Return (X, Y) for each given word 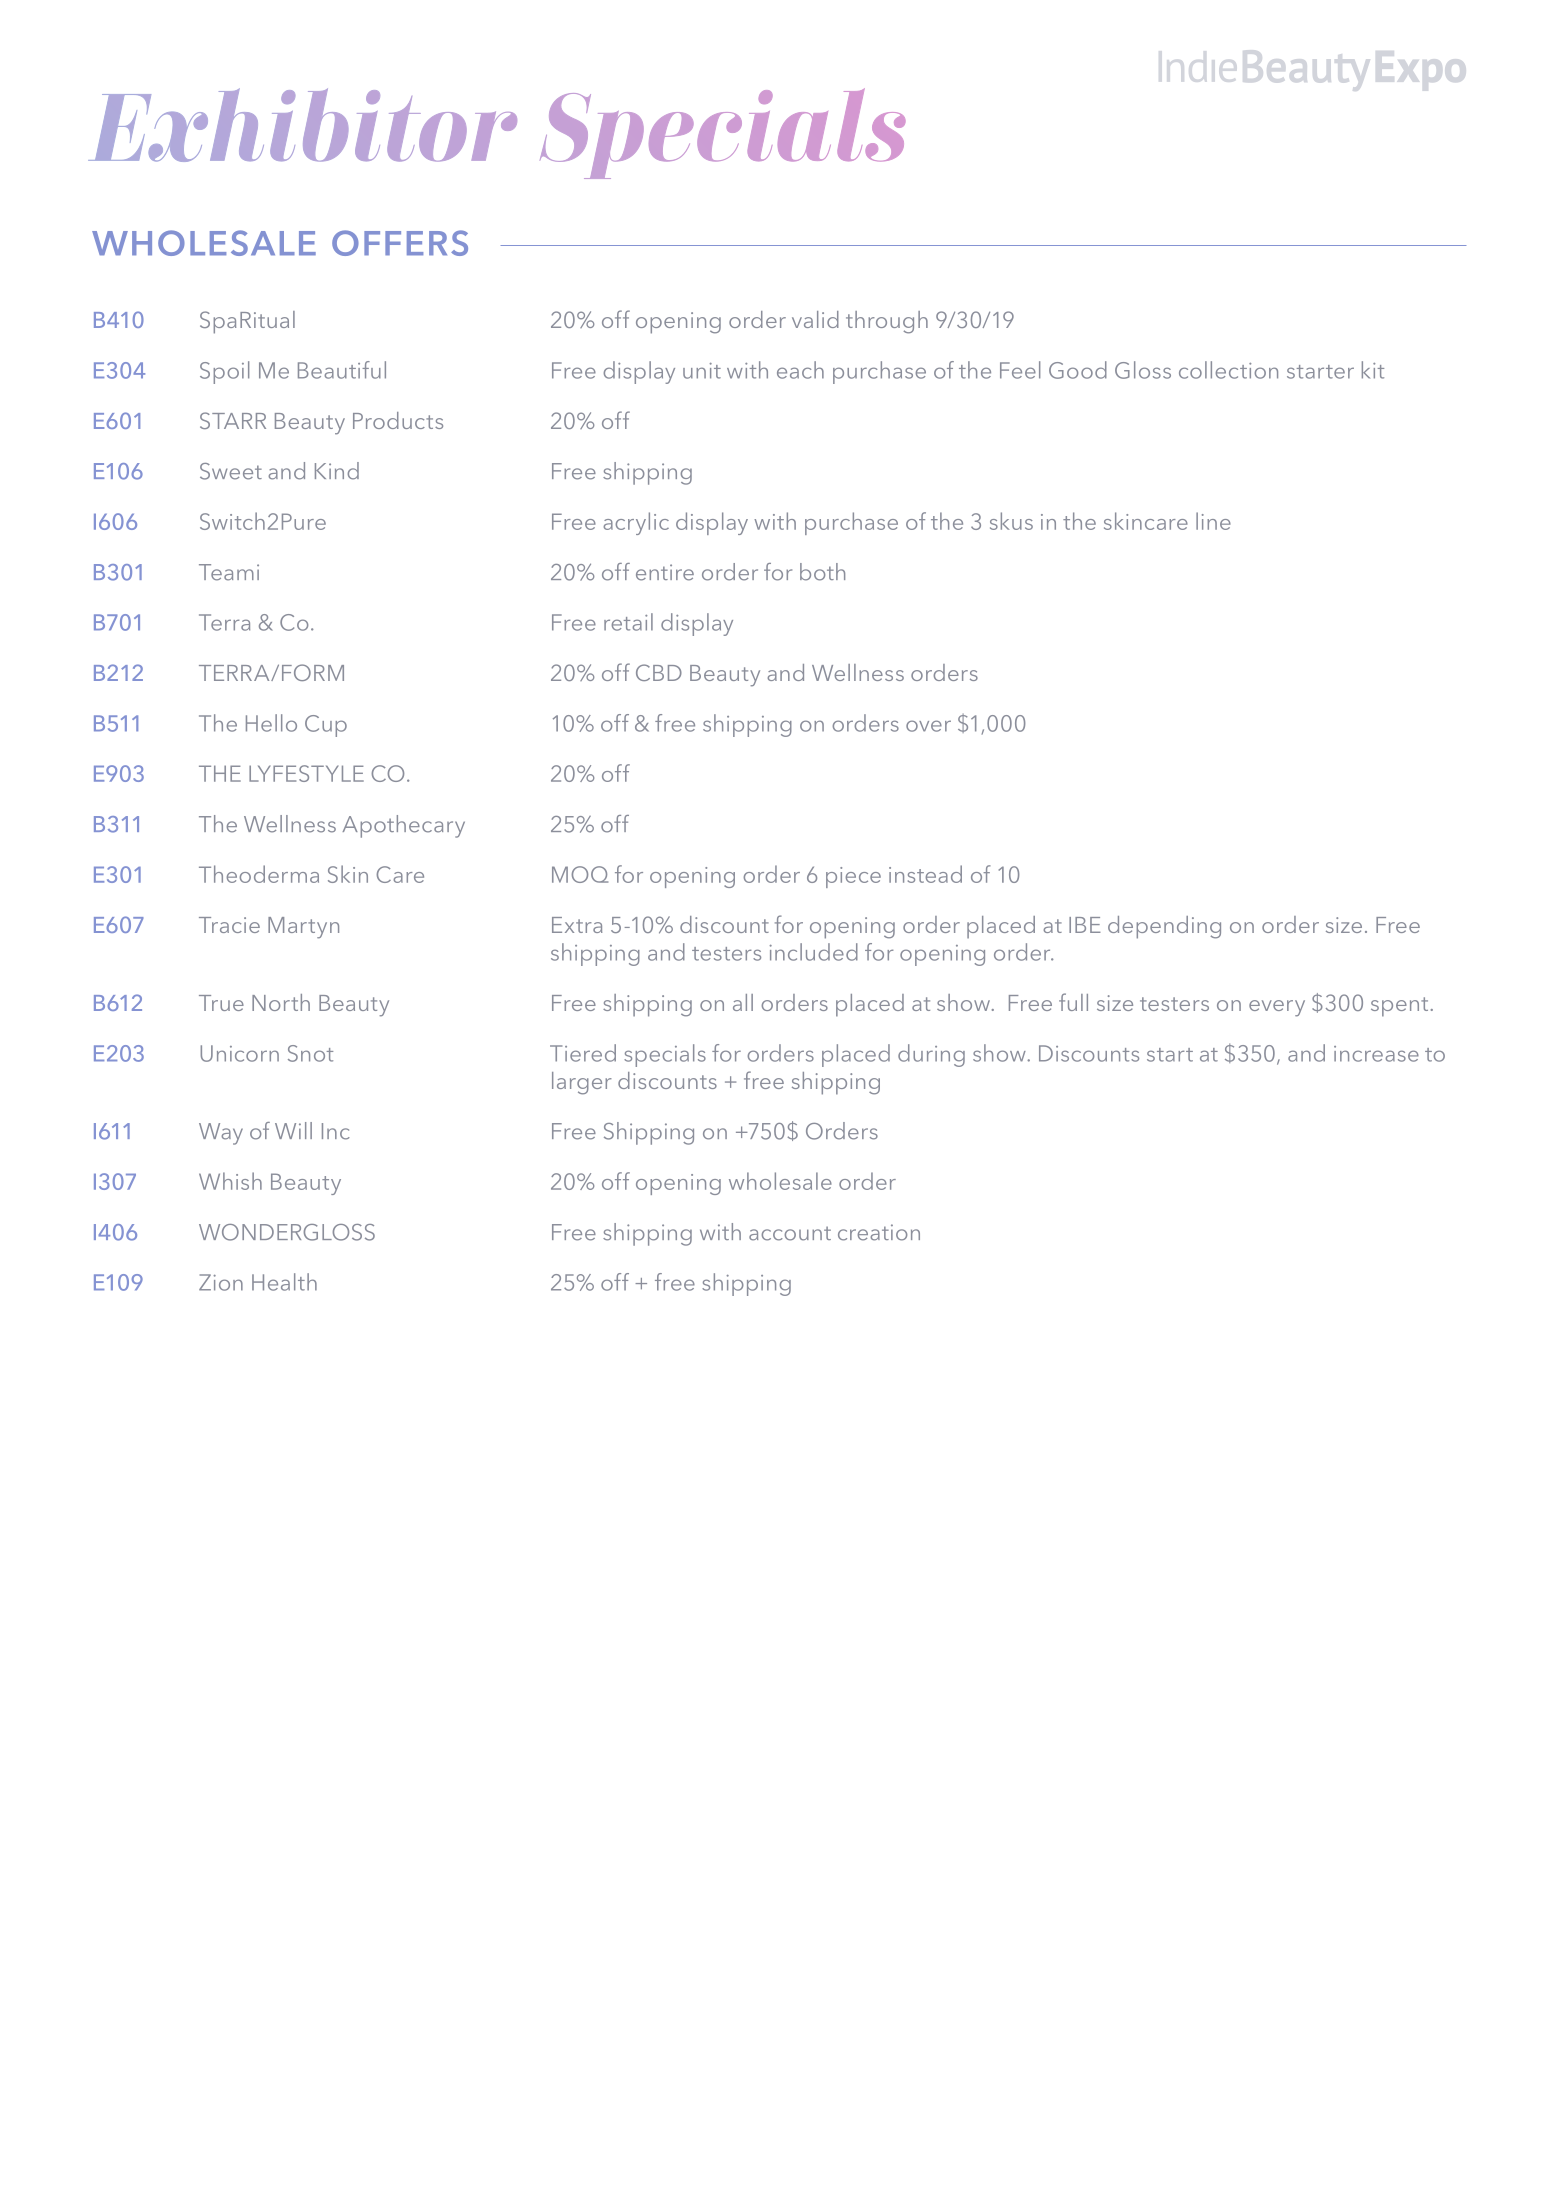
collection (1228, 370)
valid (815, 319)
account (790, 1233)
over (928, 726)
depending (1164, 927)
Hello (271, 723)
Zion (221, 1282)
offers (400, 243)
